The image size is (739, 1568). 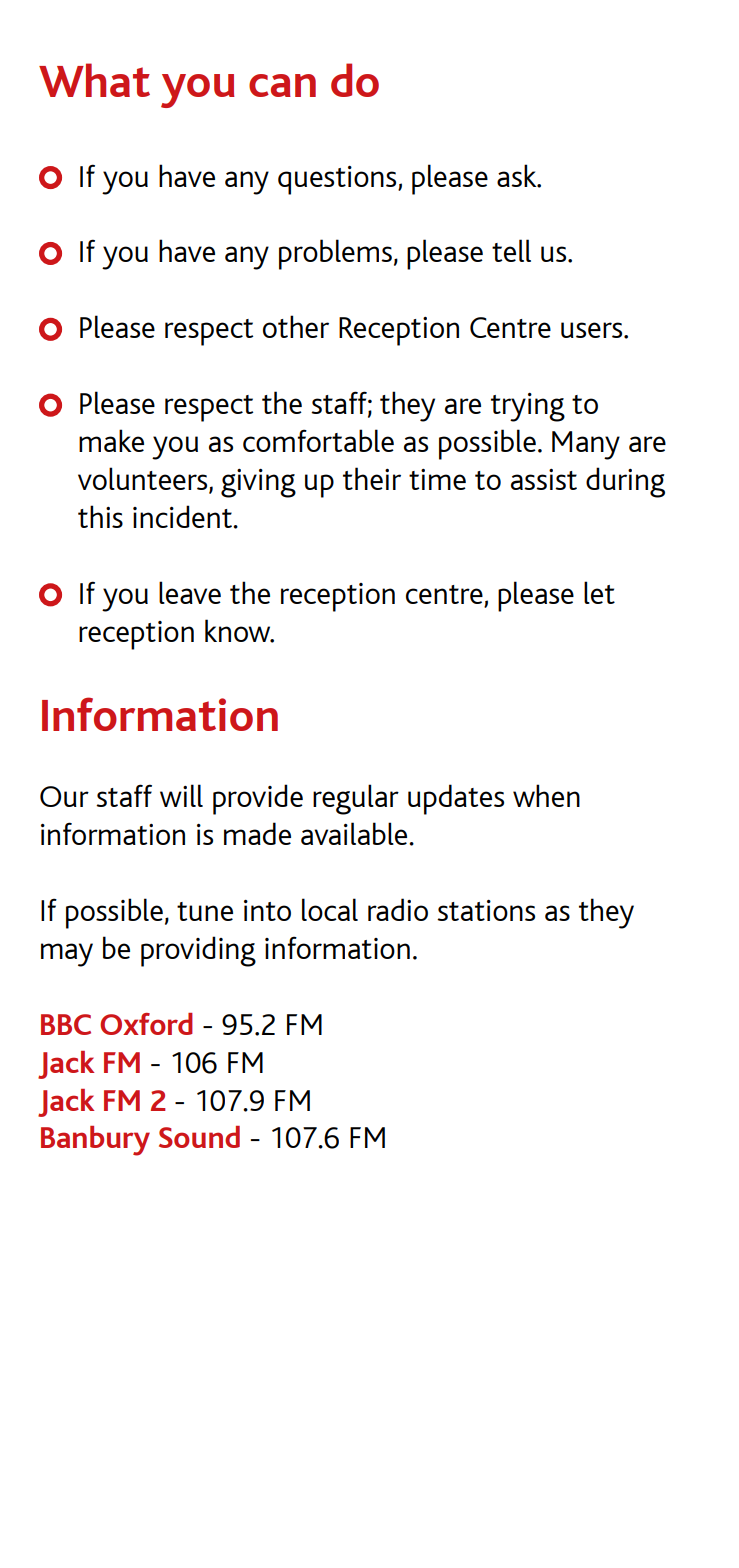 I want to click on when, so click(x=546, y=795).
